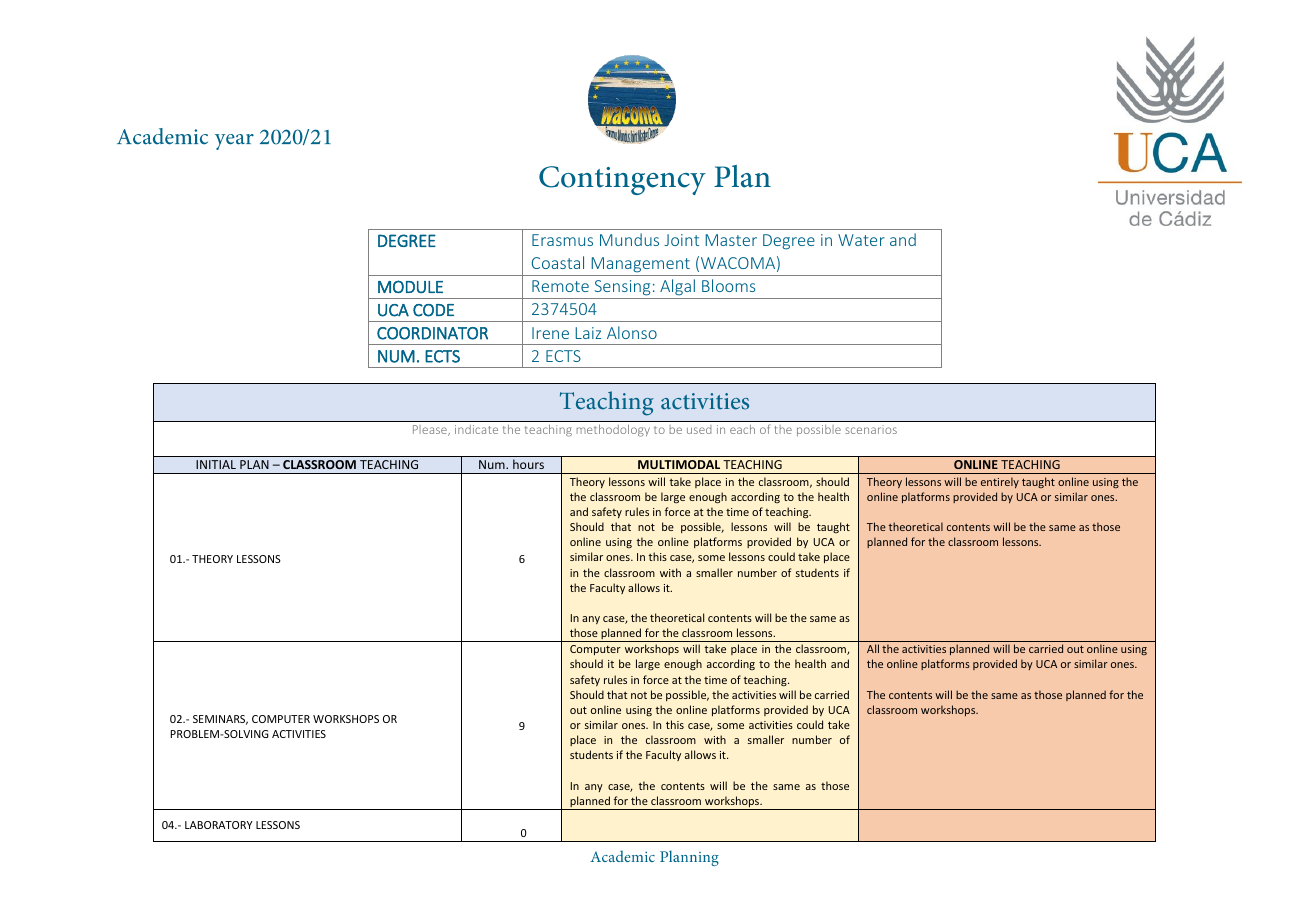 This screenshot has height=924, width=1309. What do you see at coordinates (729, 285) in the screenshot?
I see `Blooms` at bounding box center [729, 285].
